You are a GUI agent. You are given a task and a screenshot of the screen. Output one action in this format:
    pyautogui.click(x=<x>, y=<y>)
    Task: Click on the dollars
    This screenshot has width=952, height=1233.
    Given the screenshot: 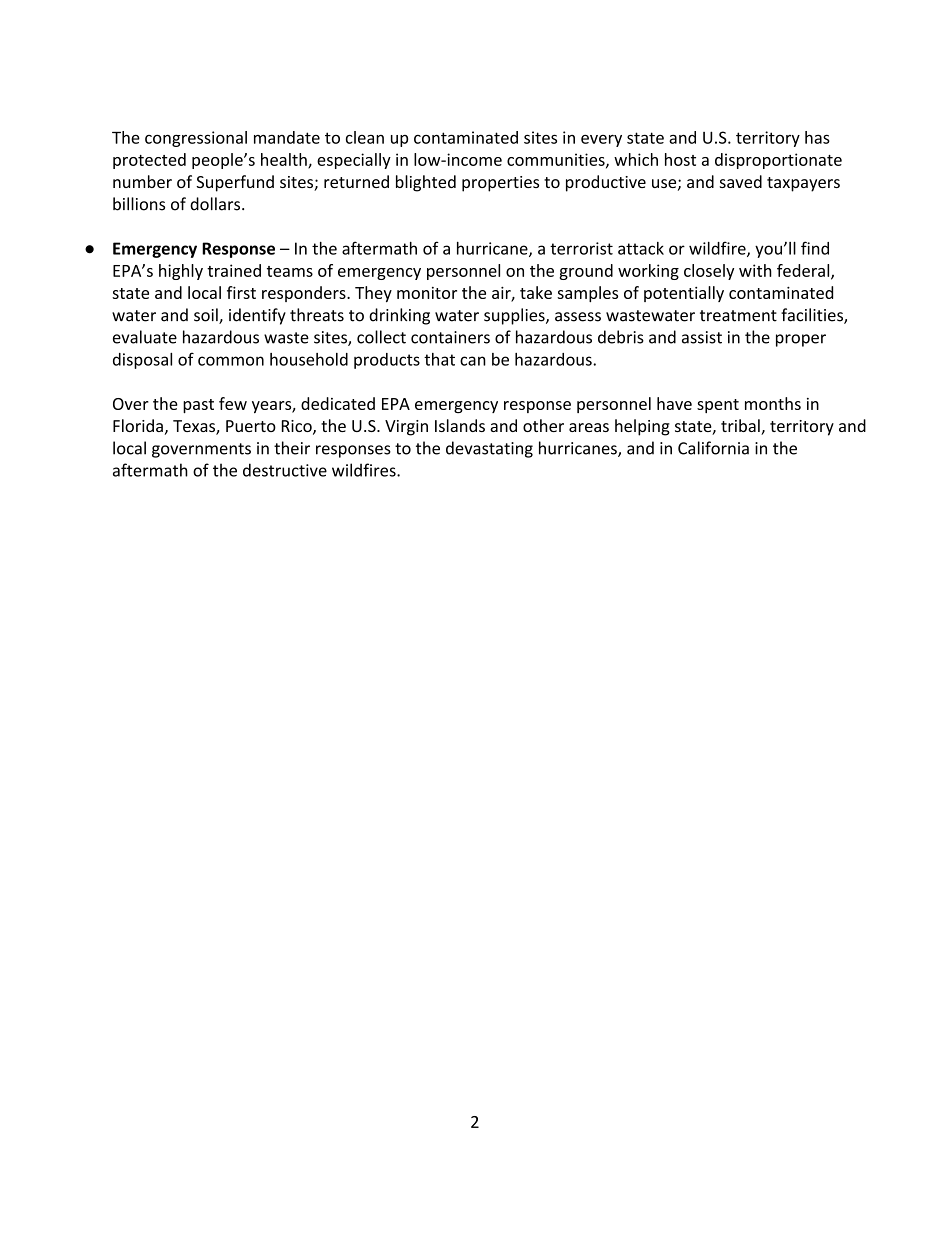 What is the action you would take?
    pyautogui.click(x=215, y=204)
